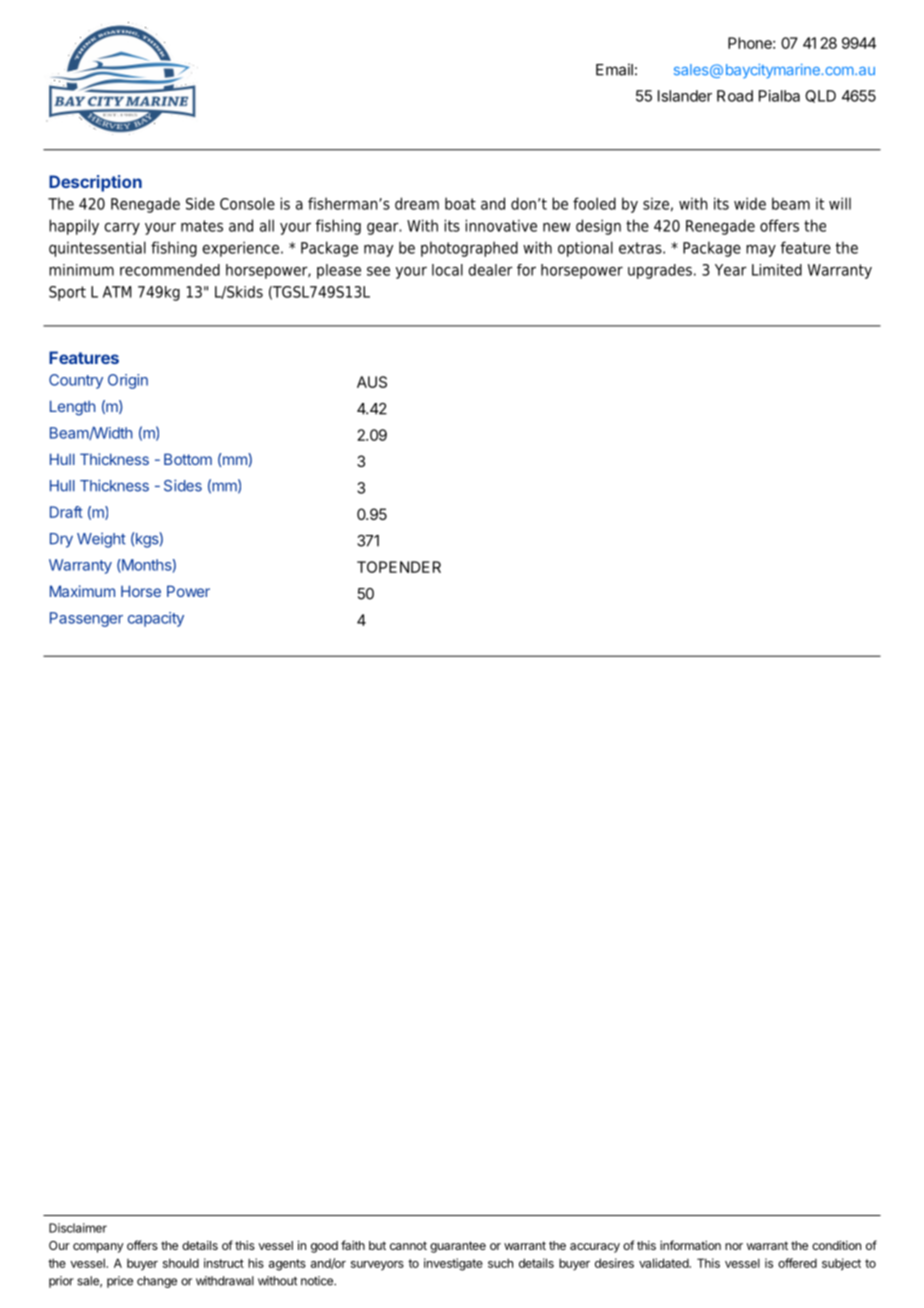 Image resolution: width=924 pixels, height=1308 pixels. I want to click on Limited, so click(777, 270).
